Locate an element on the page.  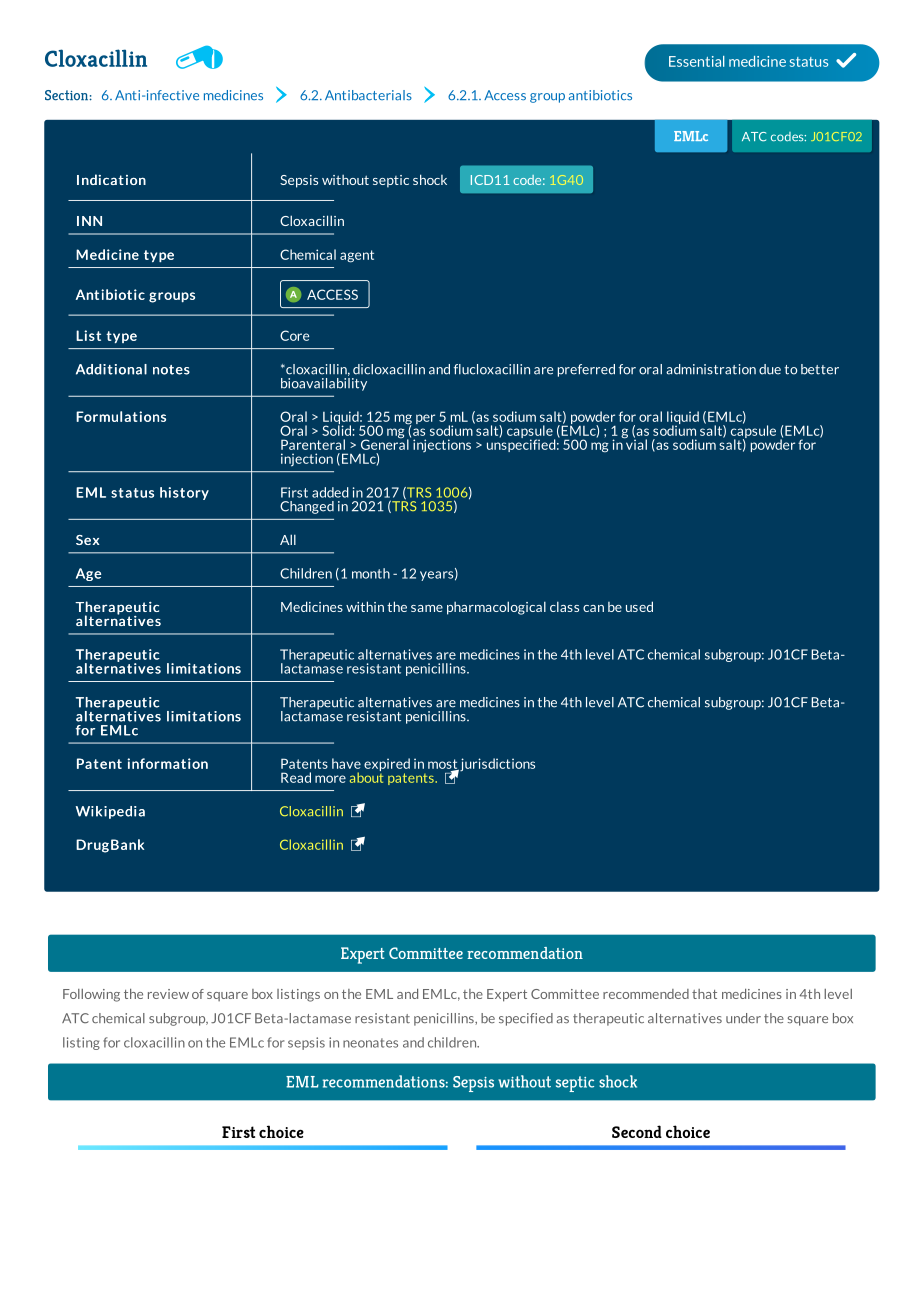
Essential is located at coordinates (697, 61).
